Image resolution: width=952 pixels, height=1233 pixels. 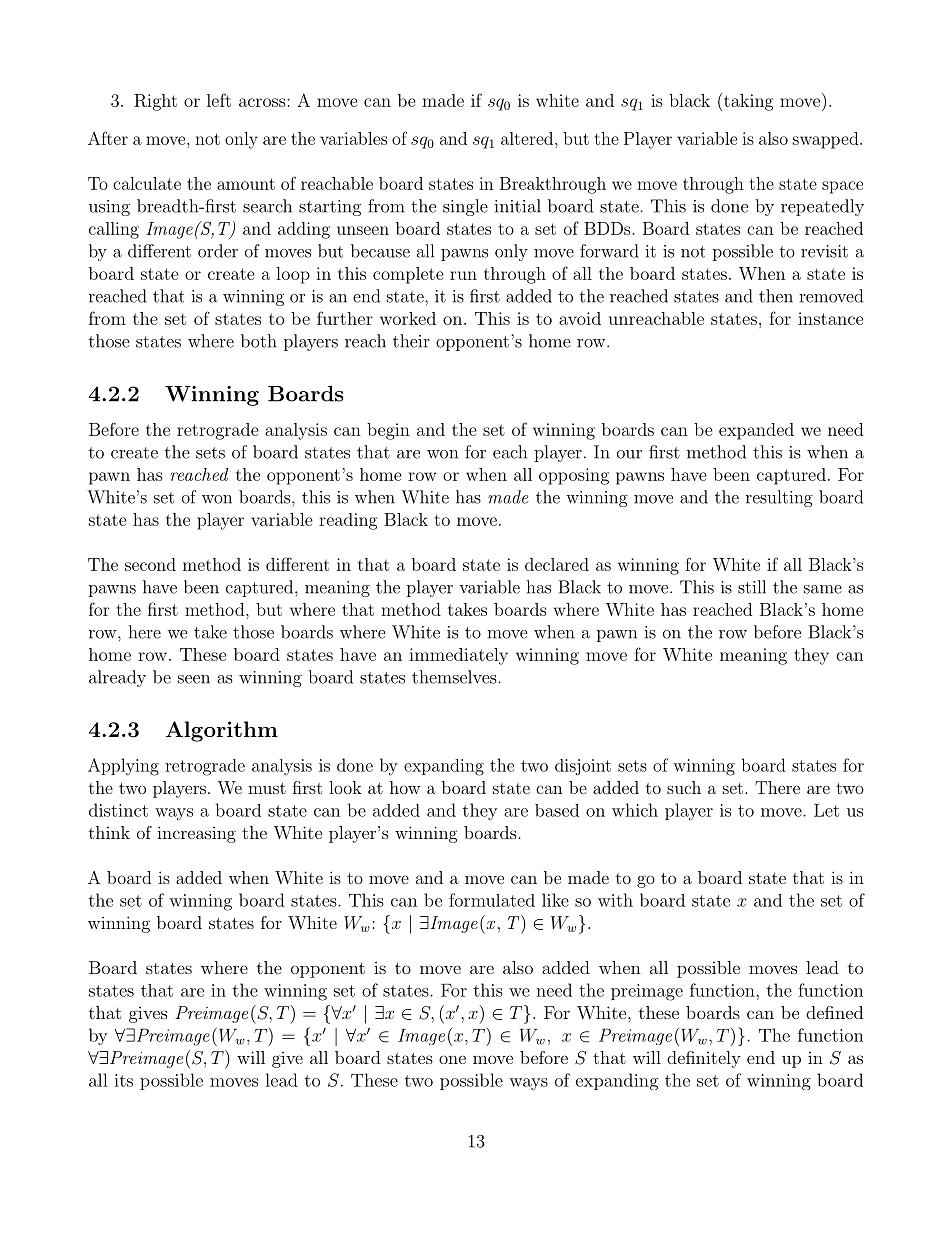 I want to click on altered, so click(x=528, y=138).
